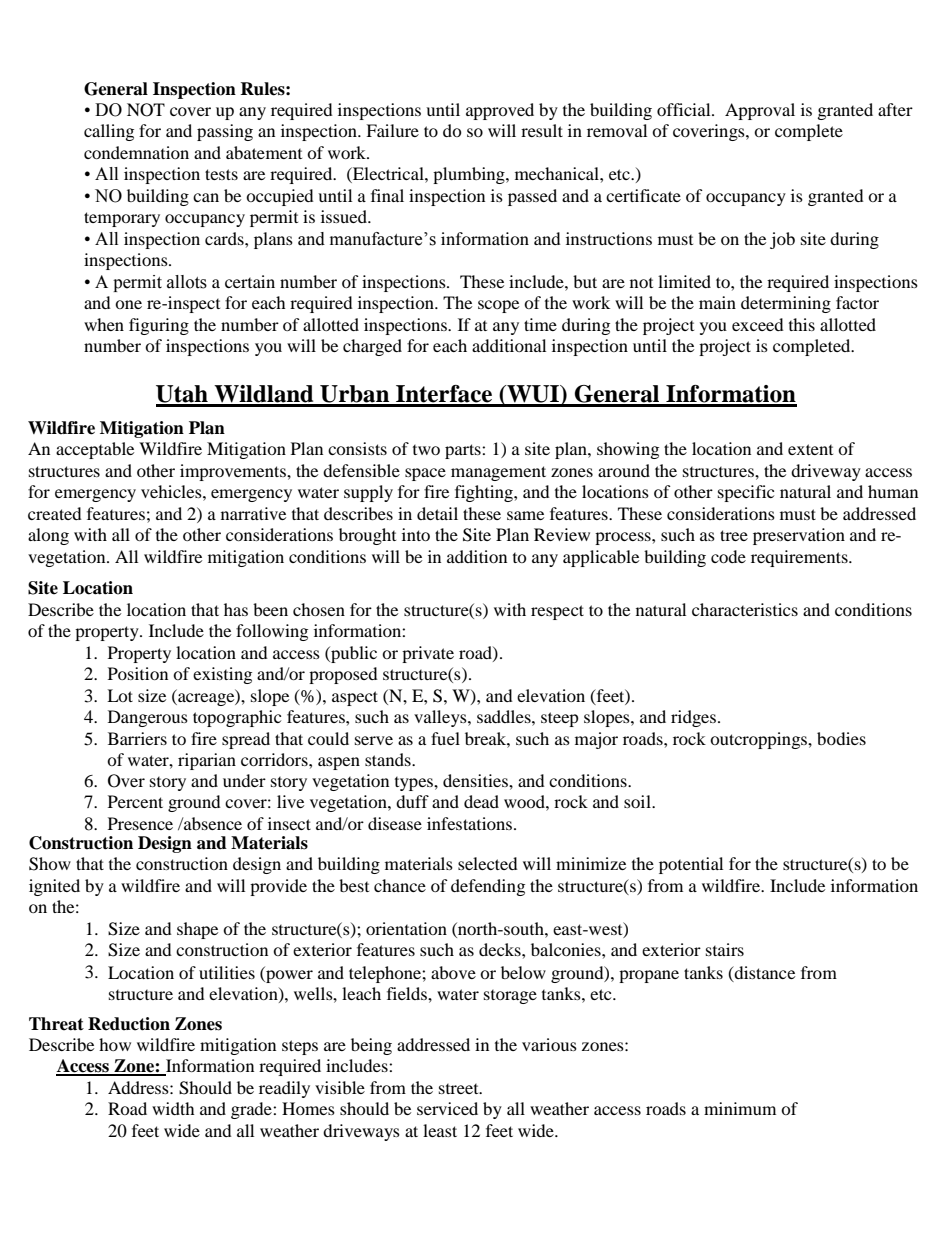  What do you see at coordinates (760, 111) in the screenshot?
I see `Approval` at bounding box center [760, 111].
